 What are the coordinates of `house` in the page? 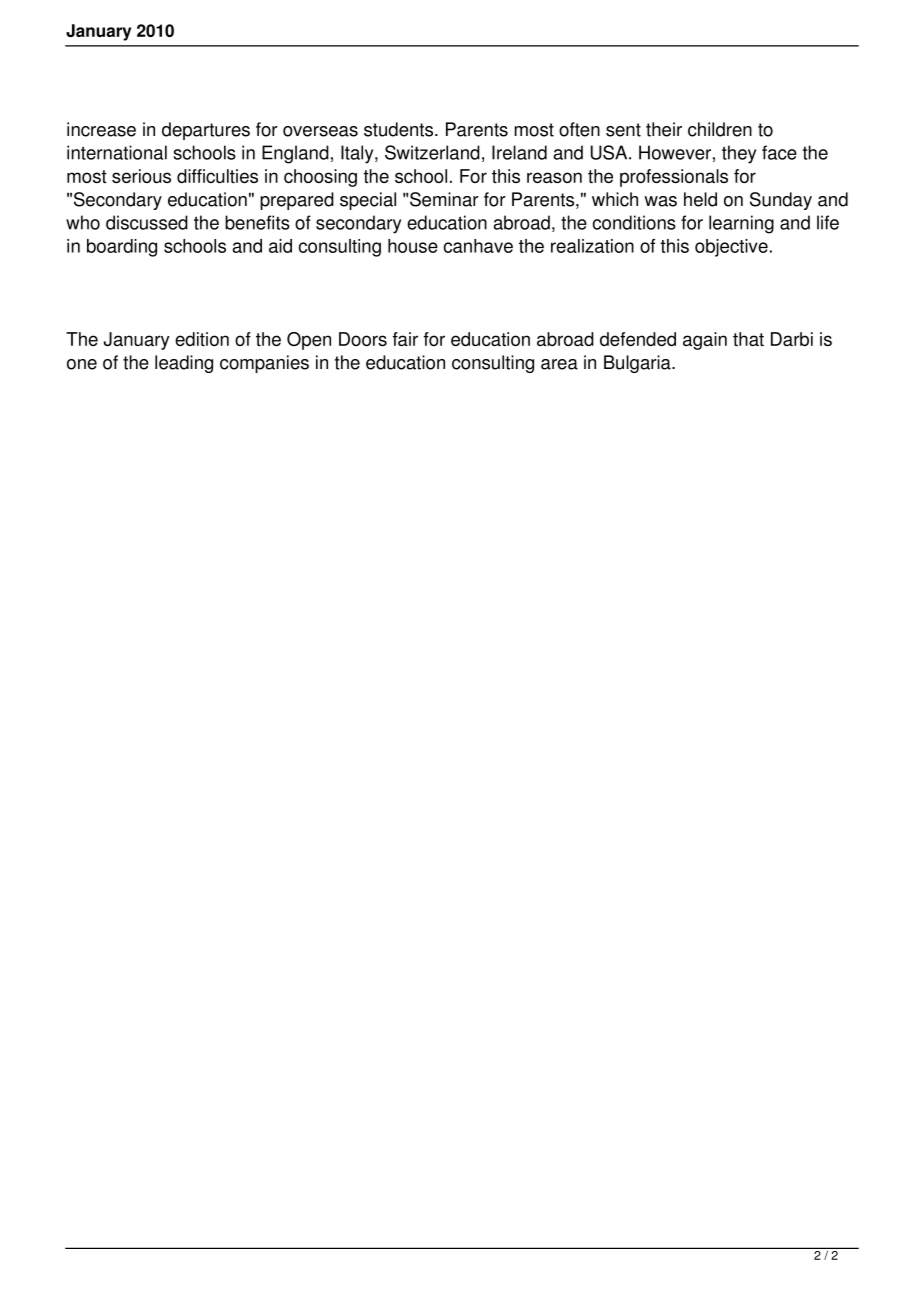 It's located at (413, 246).
